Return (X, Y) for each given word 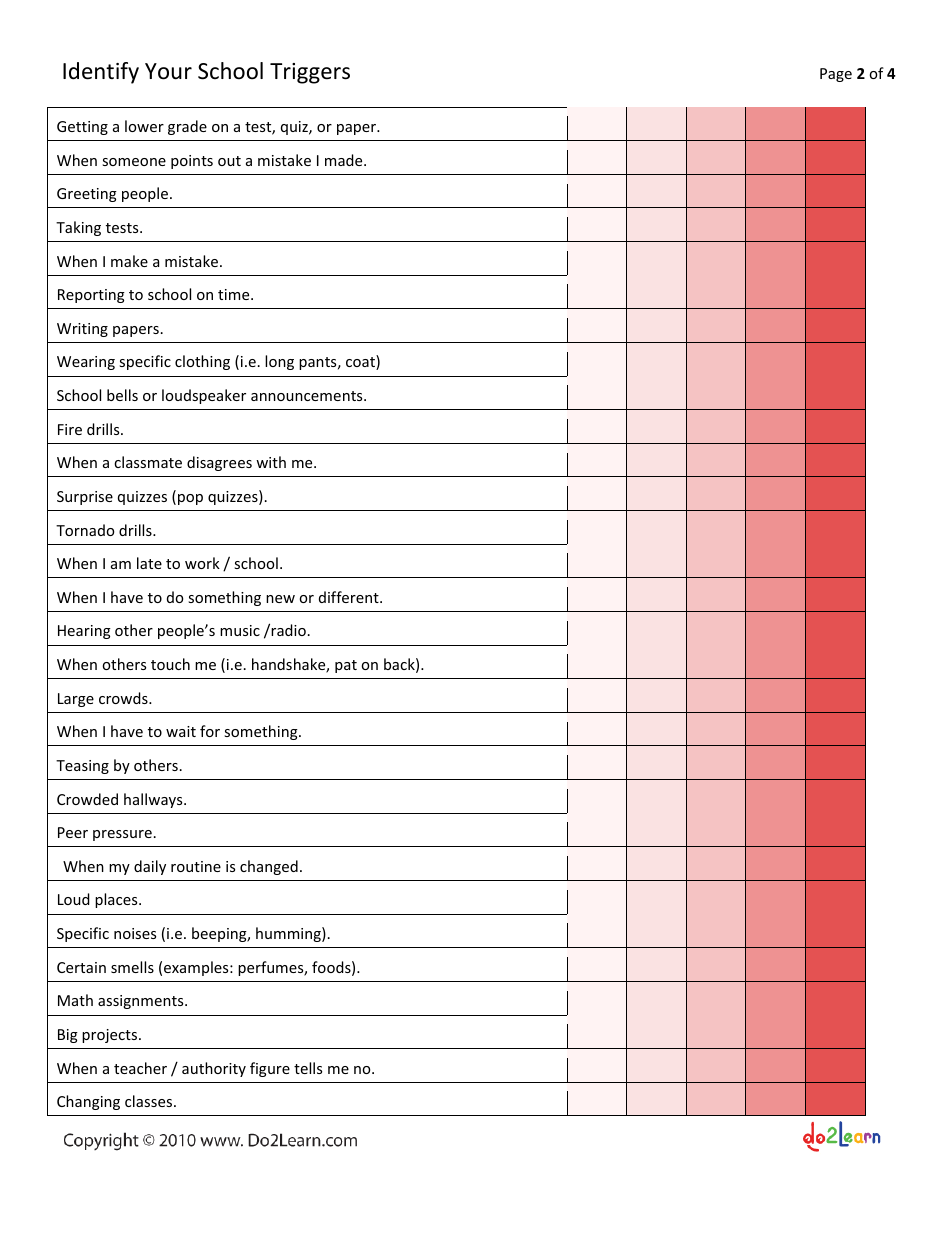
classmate (148, 462)
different (350, 597)
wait (181, 731)
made (345, 160)
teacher (140, 1068)
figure (270, 1069)
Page (836, 75)
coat (361, 362)
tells (308, 1068)
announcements (308, 396)
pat (346, 666)
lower (144, 126)
